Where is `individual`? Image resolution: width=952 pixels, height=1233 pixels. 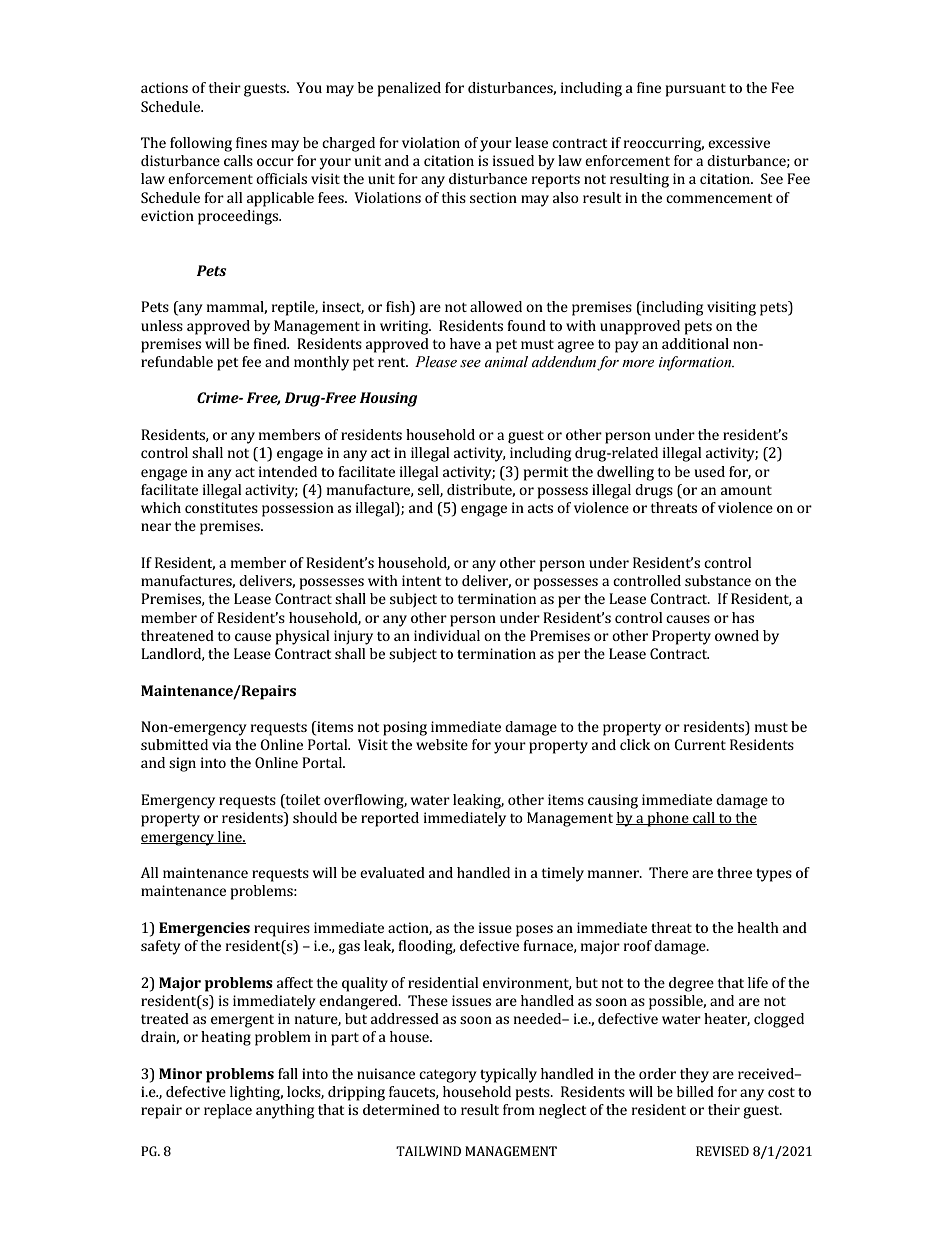
individual is located at coordinates (447, 635).
